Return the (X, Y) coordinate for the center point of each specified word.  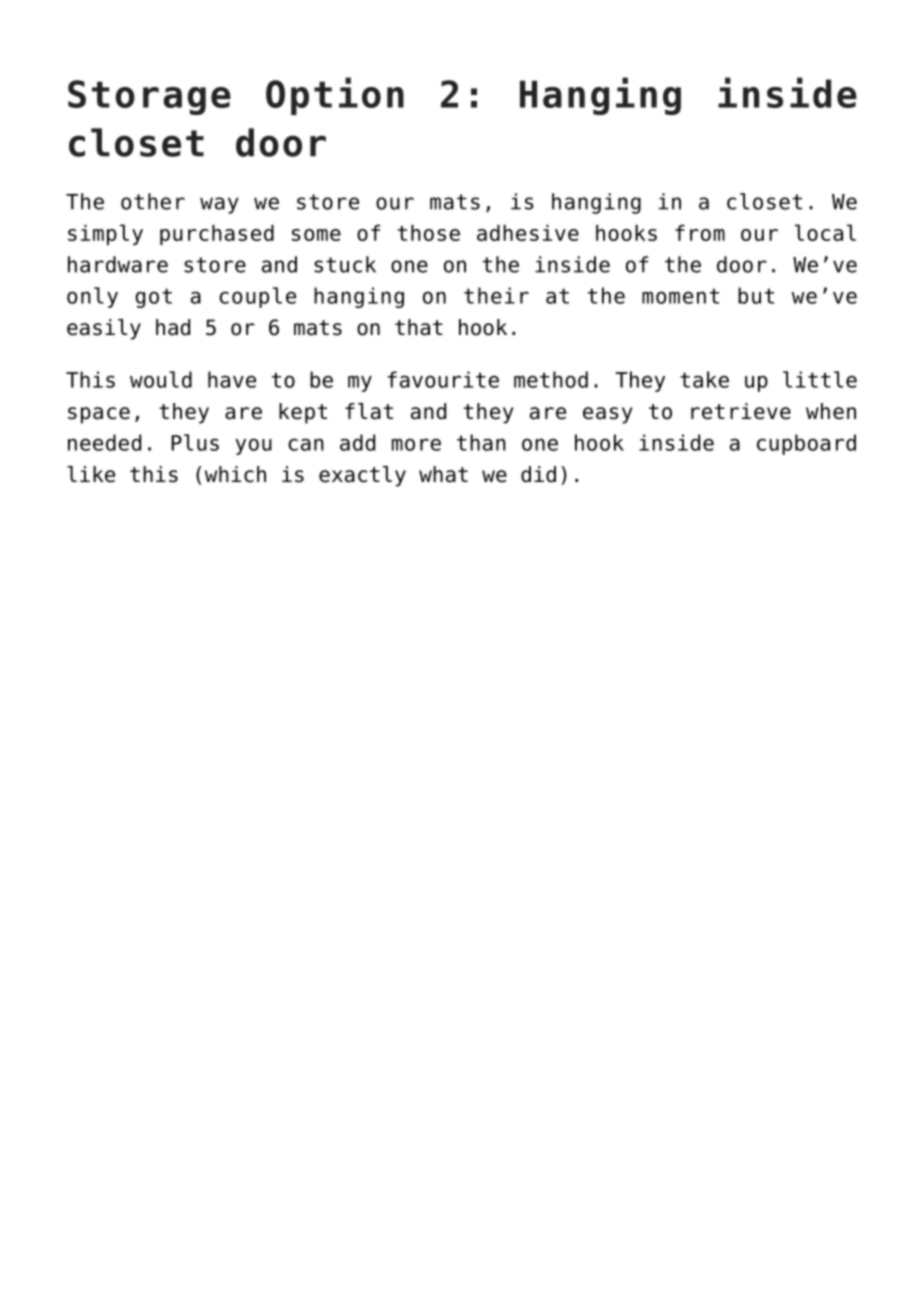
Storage (149, 97)
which (235, 474)
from (700, 233)
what (443, 474)
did (538, 474)
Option (335, 96)
